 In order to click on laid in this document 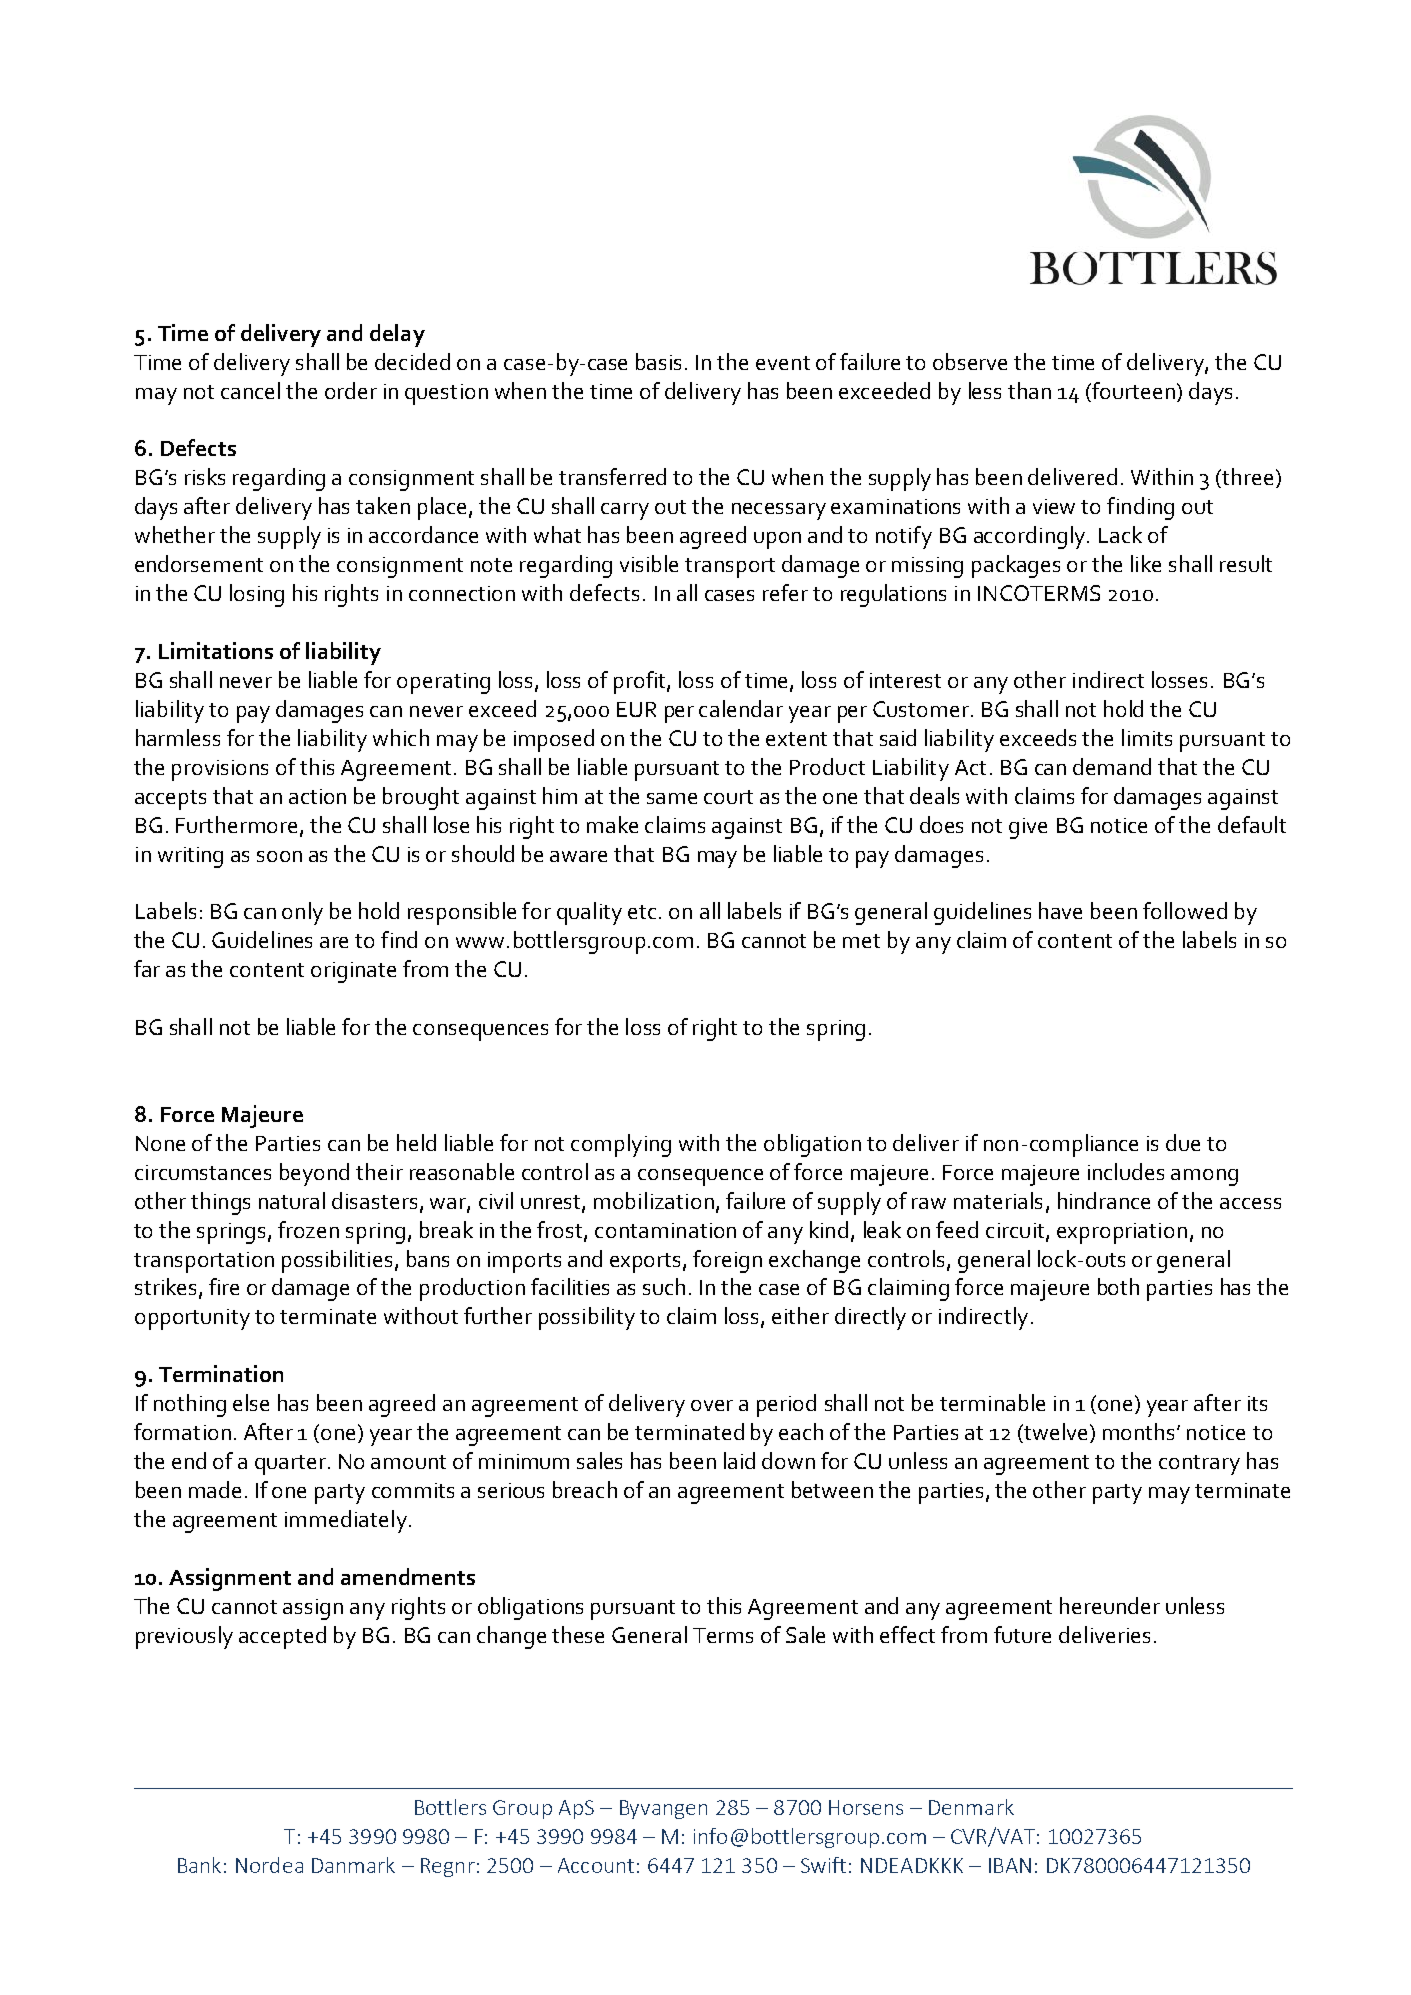, I will do `click(739, 1460)`.
